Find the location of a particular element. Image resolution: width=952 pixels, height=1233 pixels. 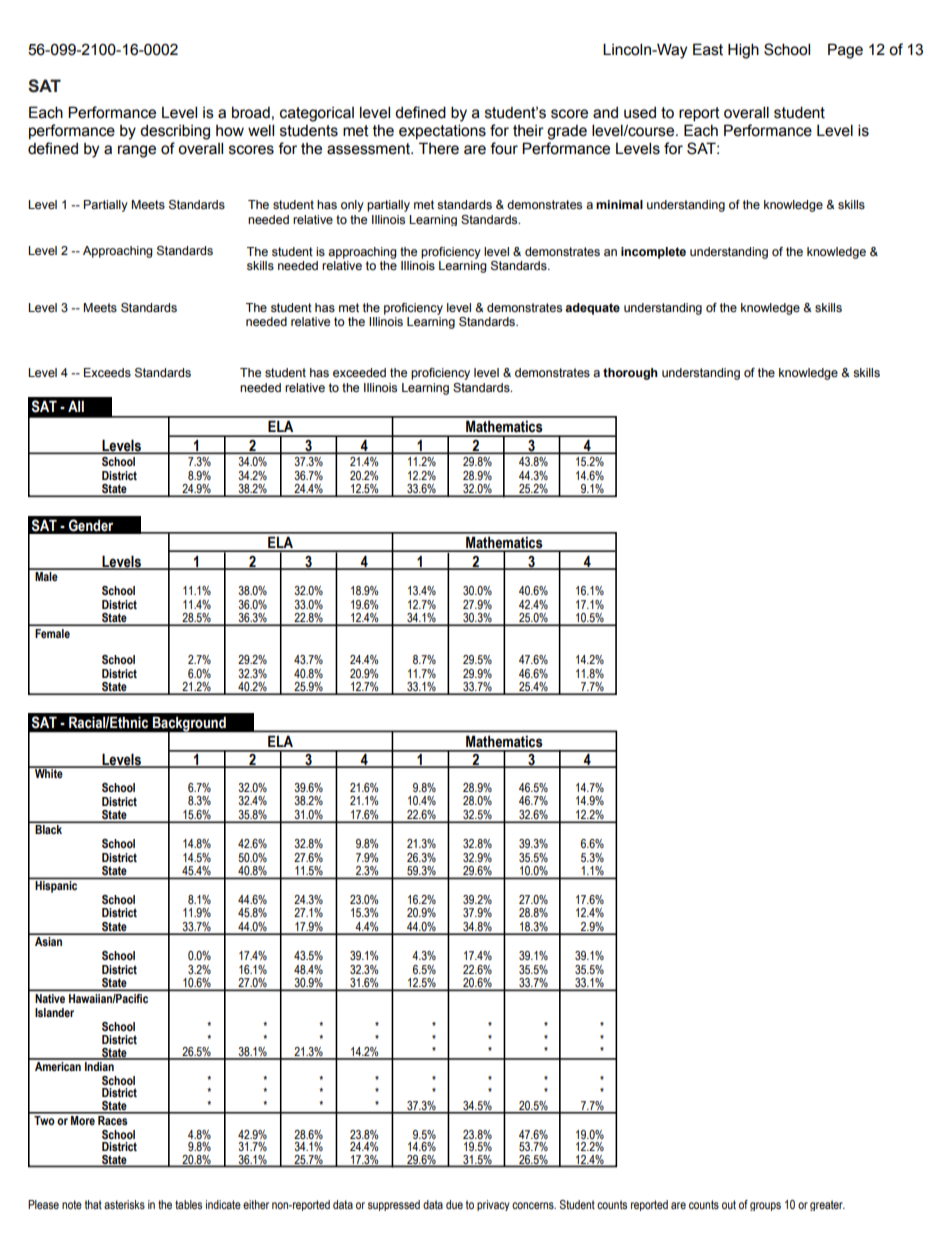

out is located at coordinates (729, 1204).
